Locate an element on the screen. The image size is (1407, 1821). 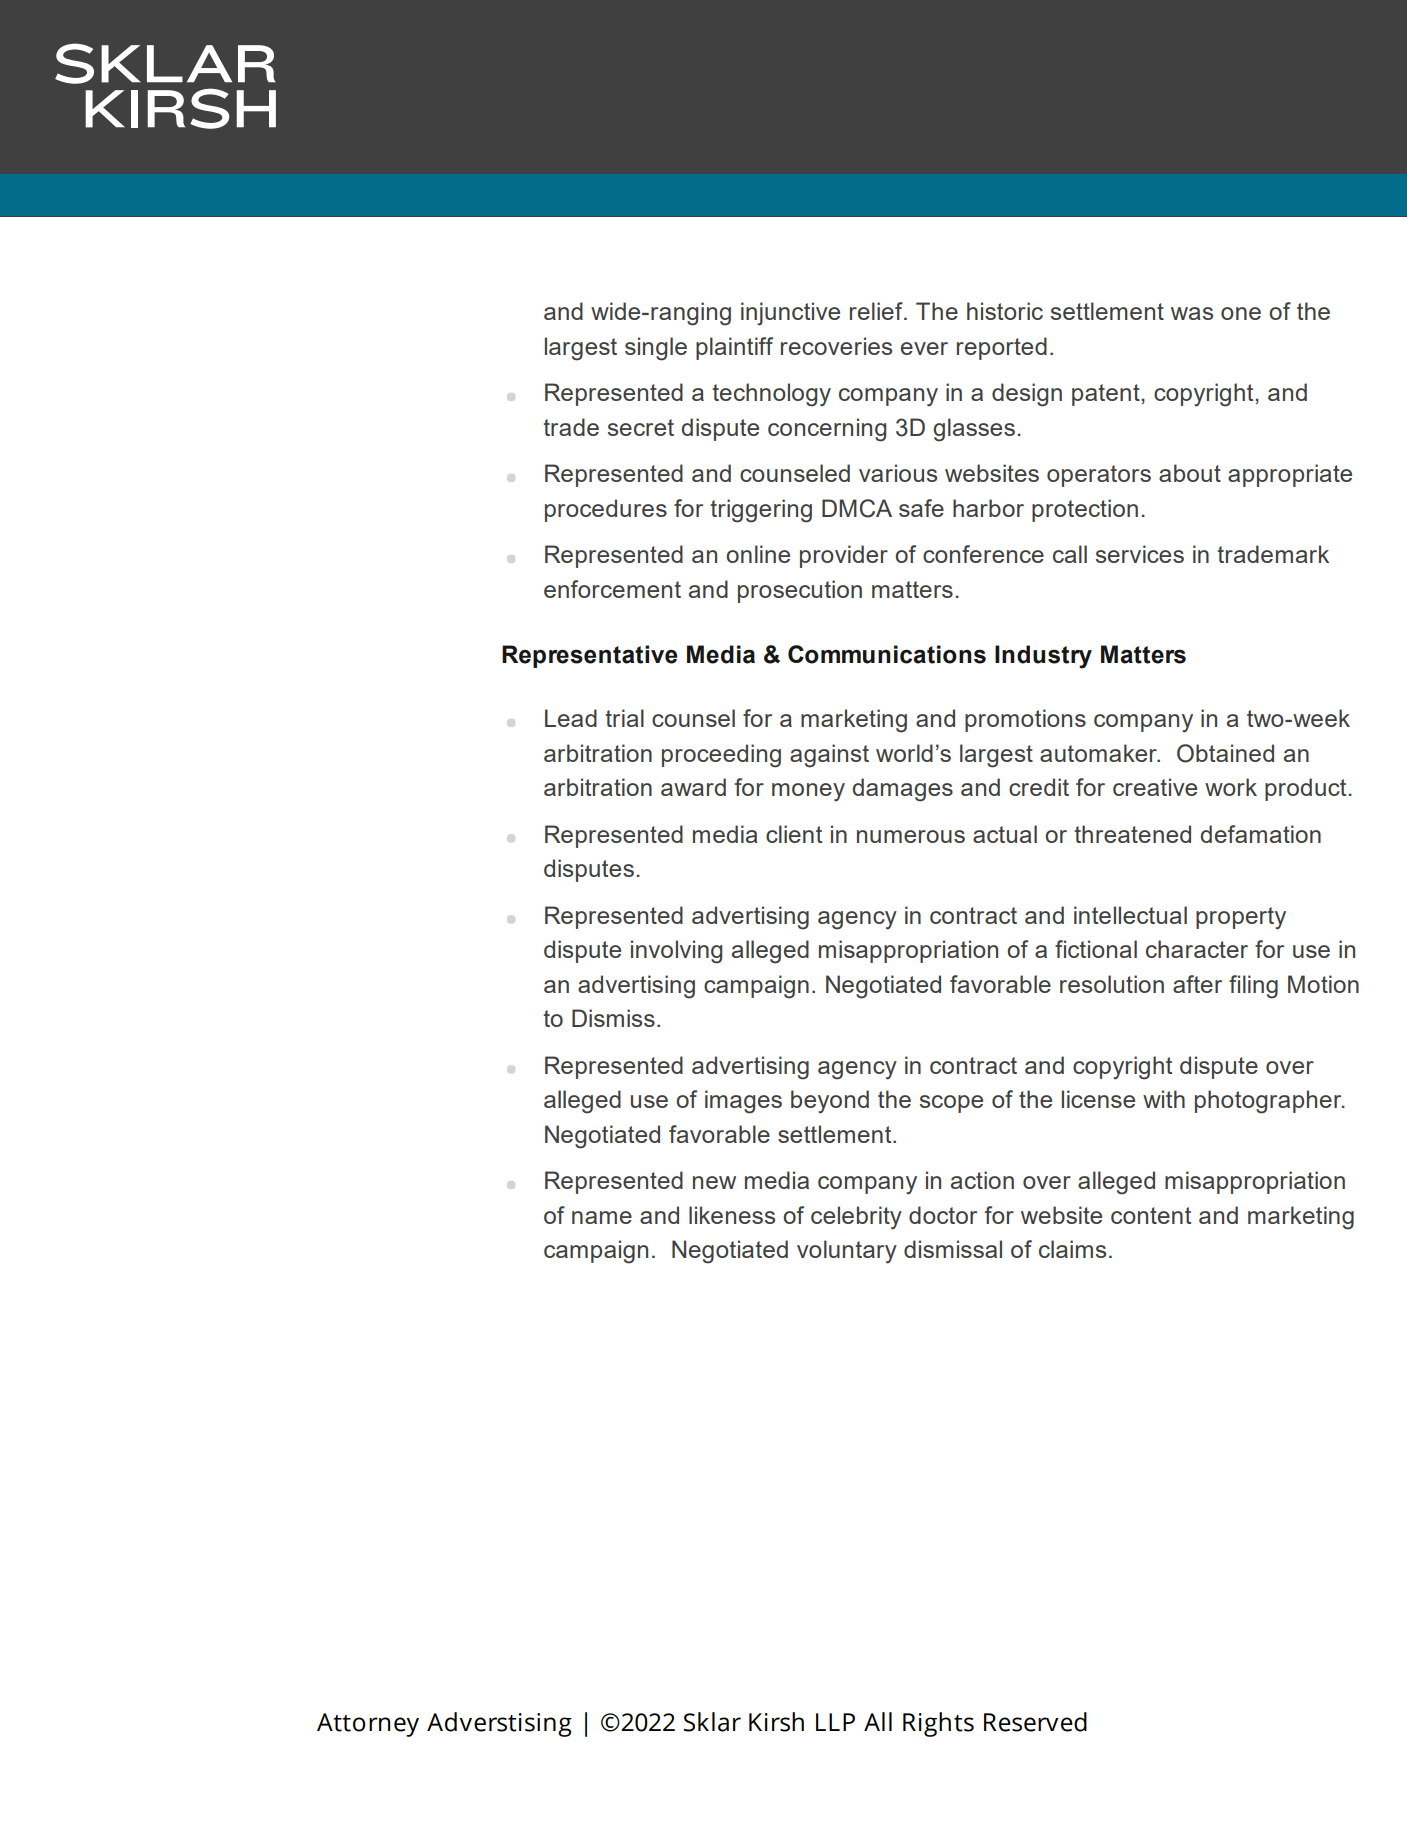
money is located at coordinates (808, 792).
